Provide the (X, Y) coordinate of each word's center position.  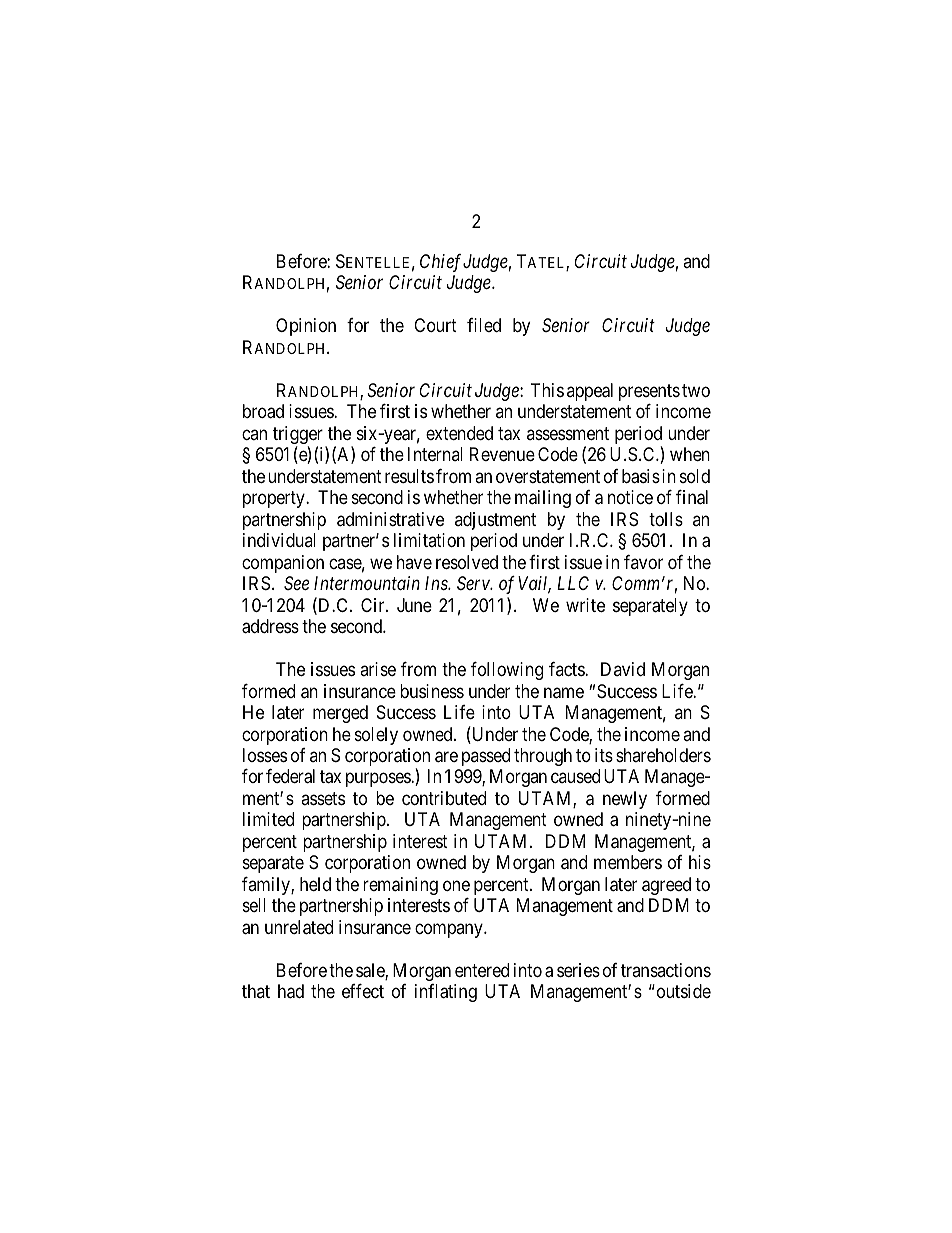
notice (630, 497)
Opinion (306, 327)
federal (290, 776)
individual (279, 540)
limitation (429, 540)
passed (486, 757)
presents (649, 392)
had (291, 991)
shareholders (663, 755)
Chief (440, 263)
